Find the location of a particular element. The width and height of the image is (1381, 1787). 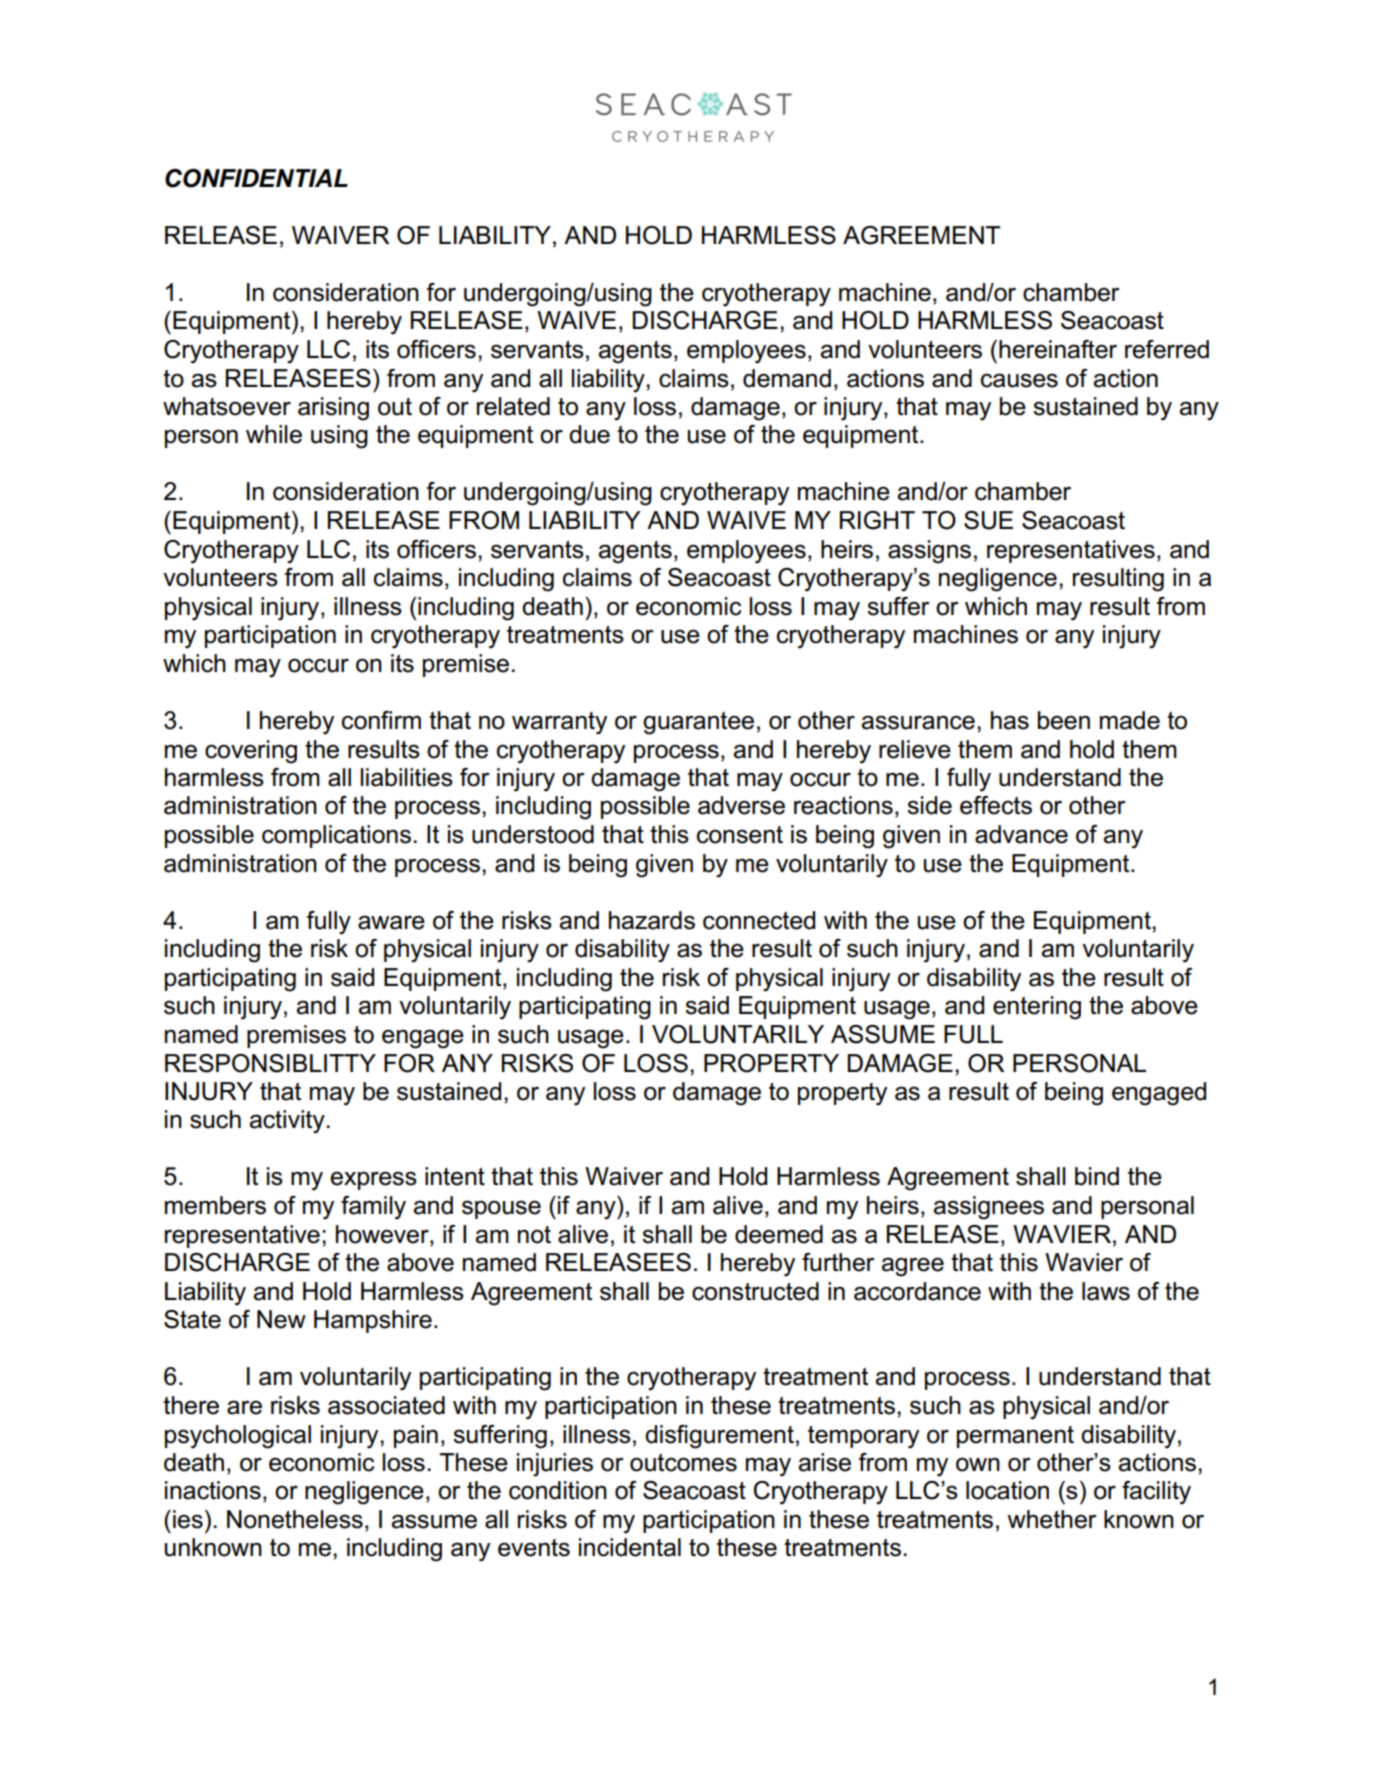

demand is located at coordinates (787, 378).
